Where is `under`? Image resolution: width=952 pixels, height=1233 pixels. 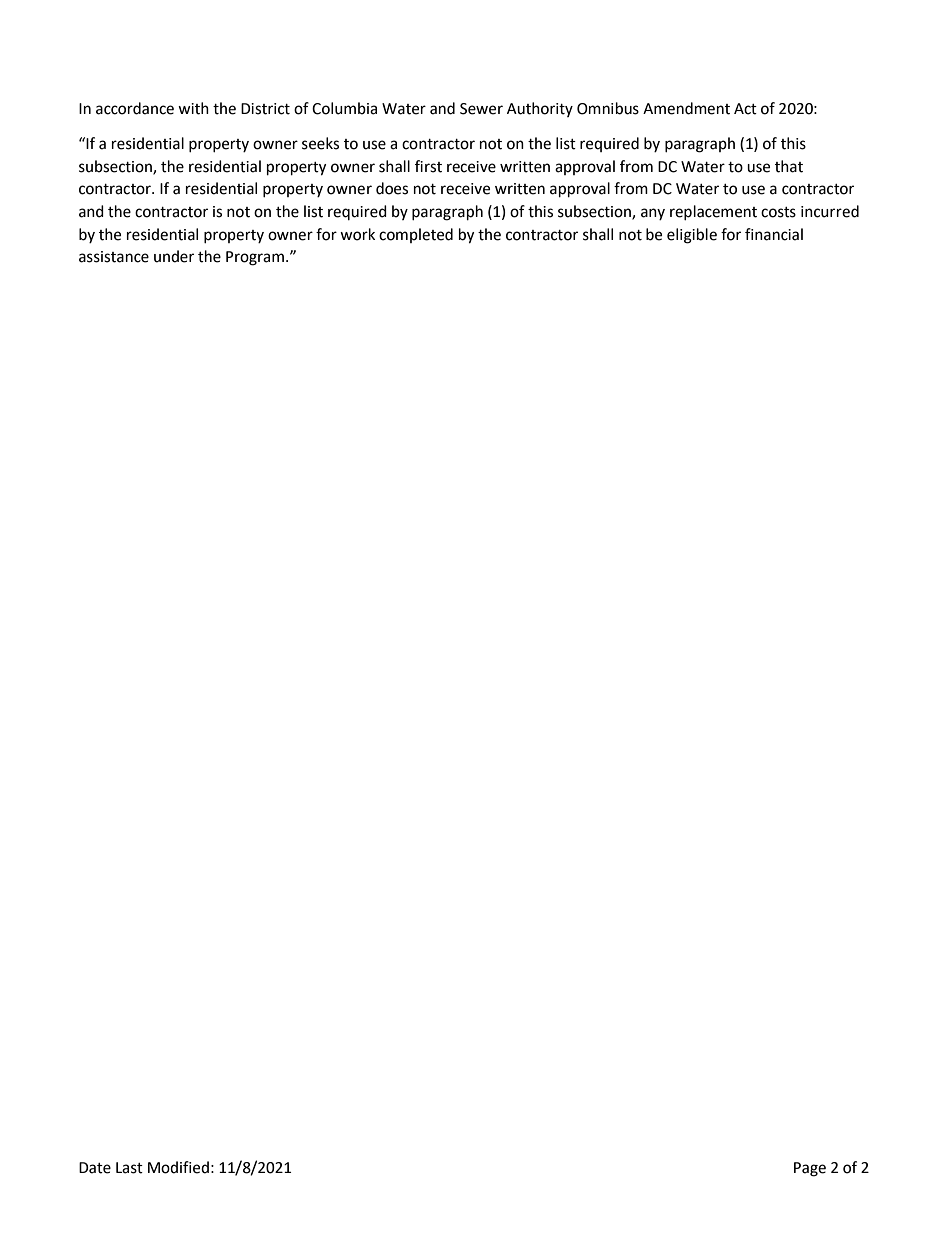 under is located at coordinates (174, 256).
